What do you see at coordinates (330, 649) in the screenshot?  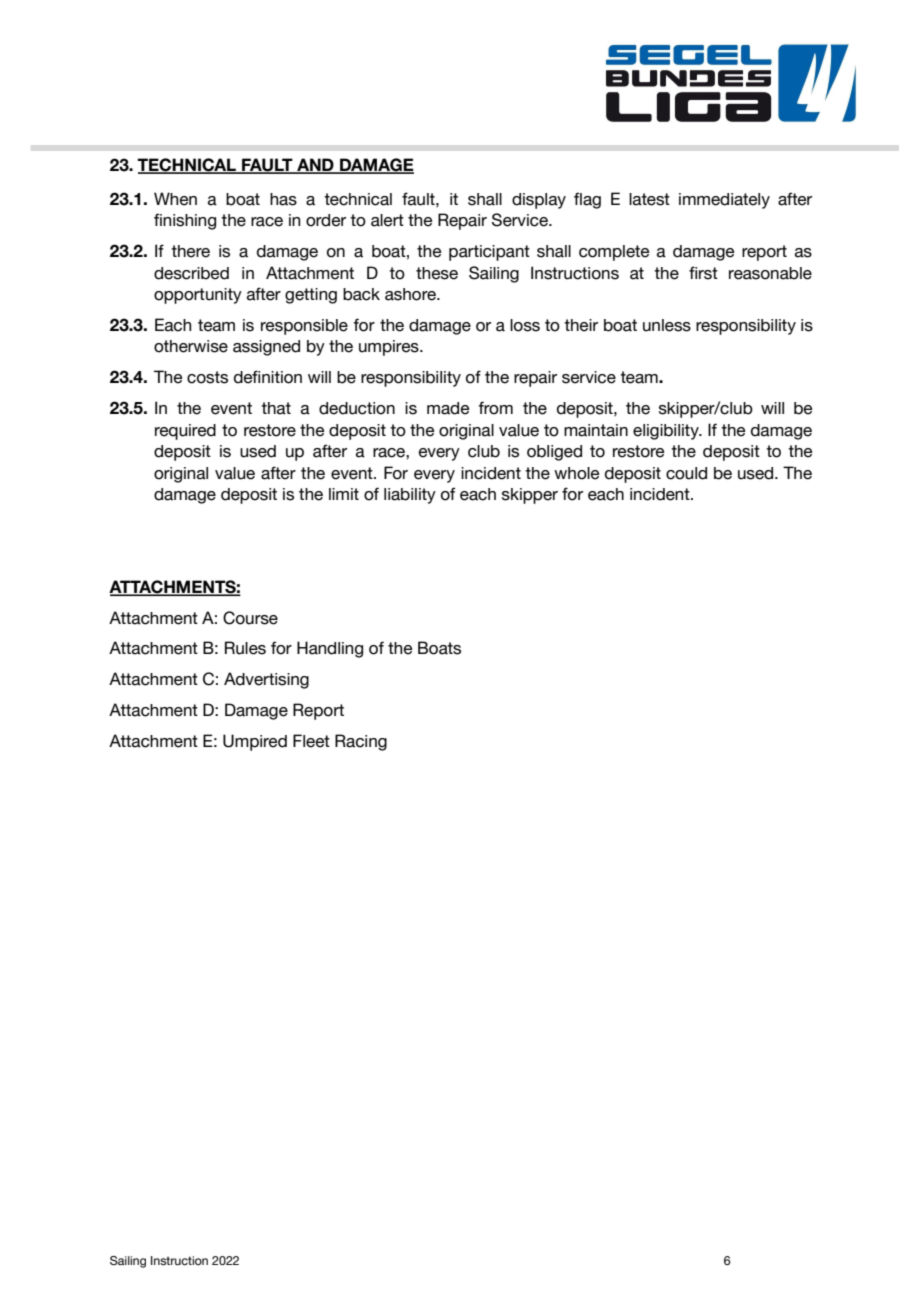 I see `Handling` at bounding box center [330, 649].
